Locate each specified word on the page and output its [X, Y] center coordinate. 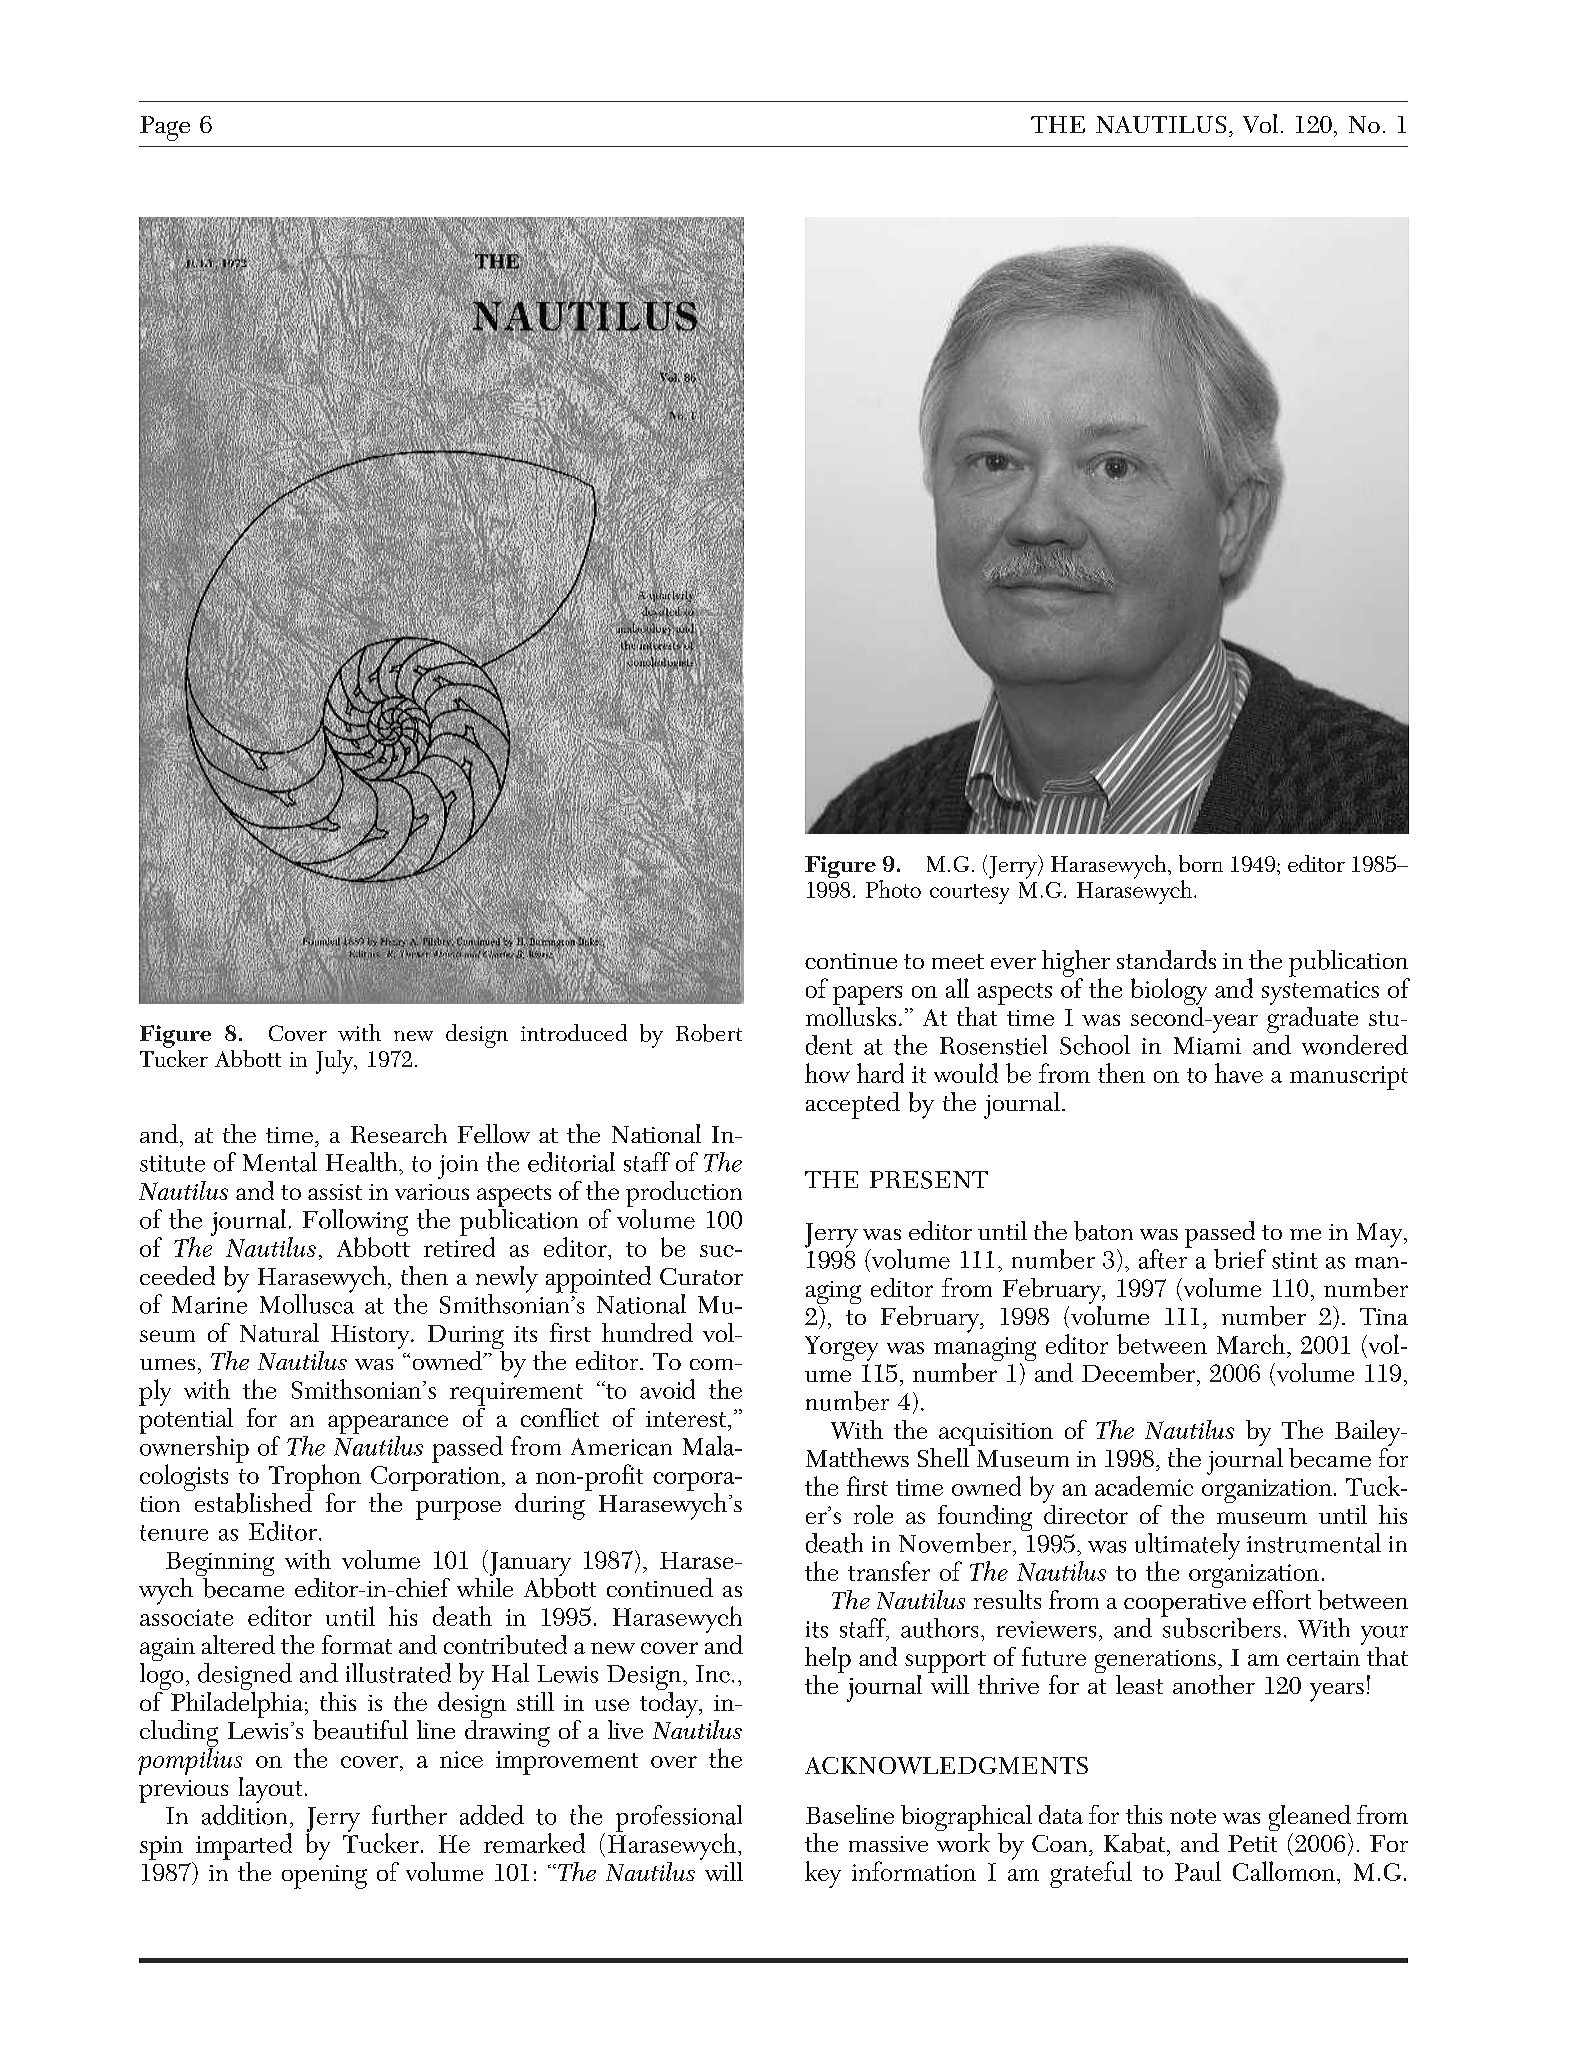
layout [269, 1791]
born [1201, 863]
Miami [1207, 1046]
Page [165, 128]
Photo [893, 889]
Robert [709, 1033]
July [336, 1062]
